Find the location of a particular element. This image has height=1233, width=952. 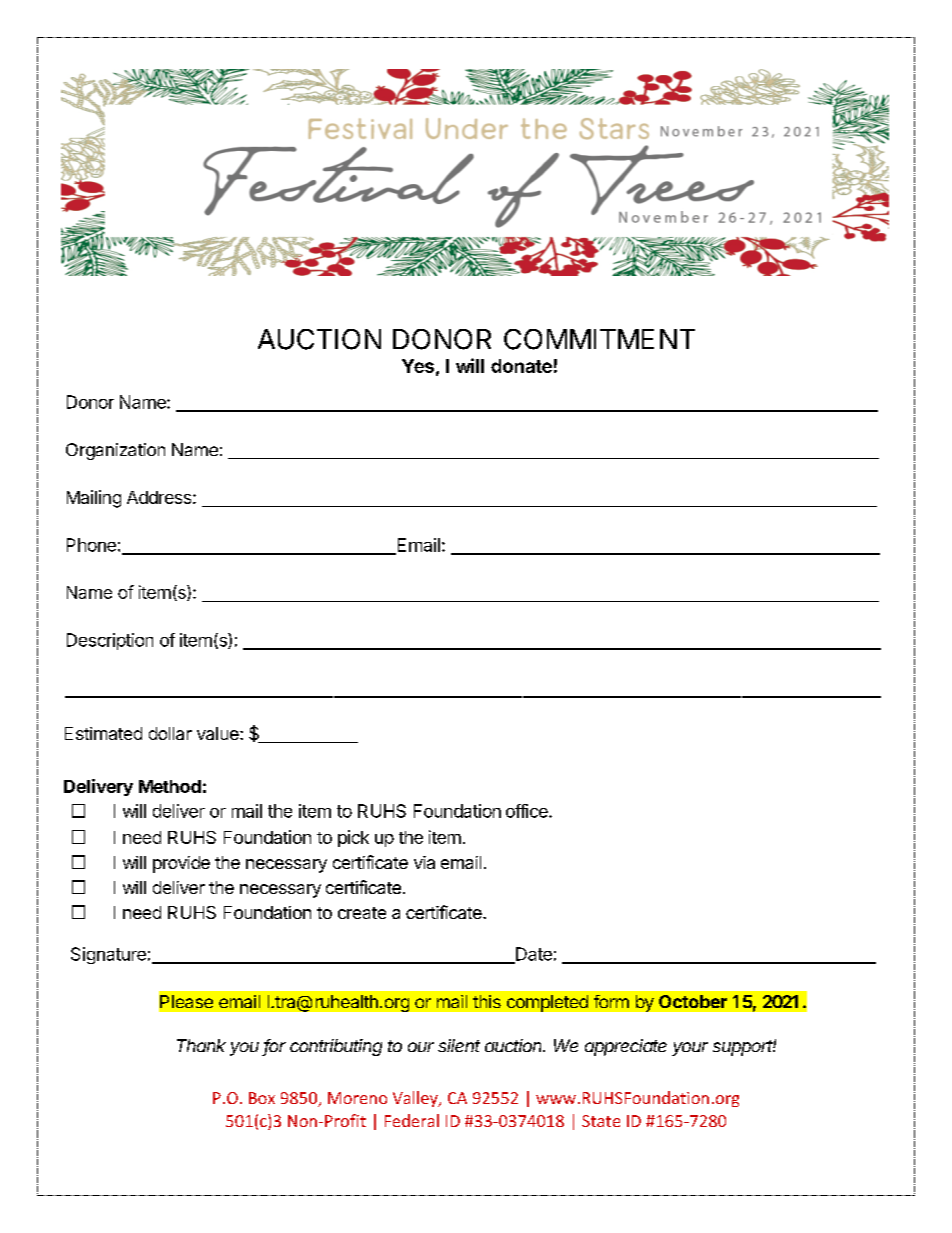

COMMITMENT is located at coordinates (599, 339).
